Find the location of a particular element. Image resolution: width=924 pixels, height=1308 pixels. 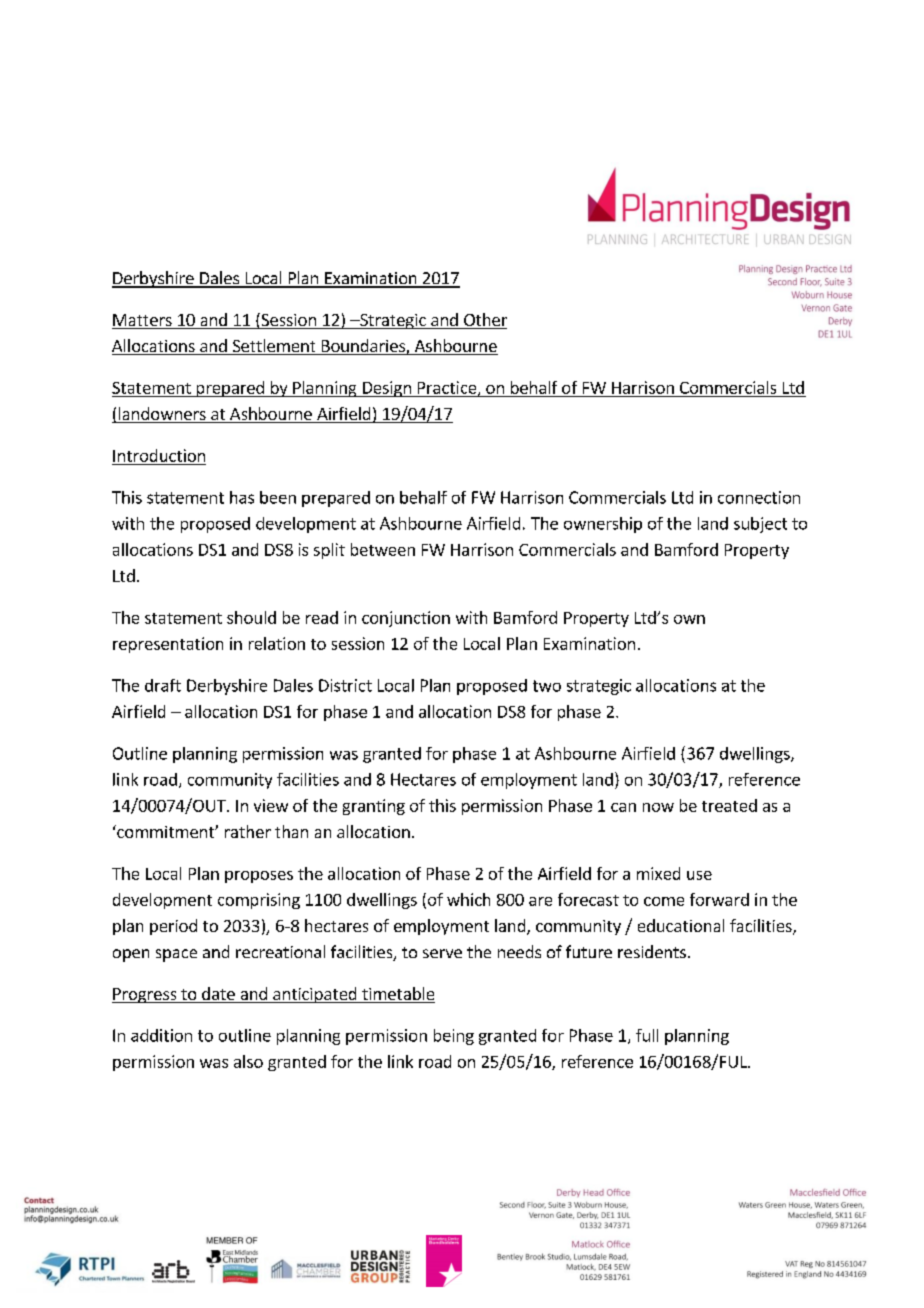

Practice is located at coordinates (448, 388).
